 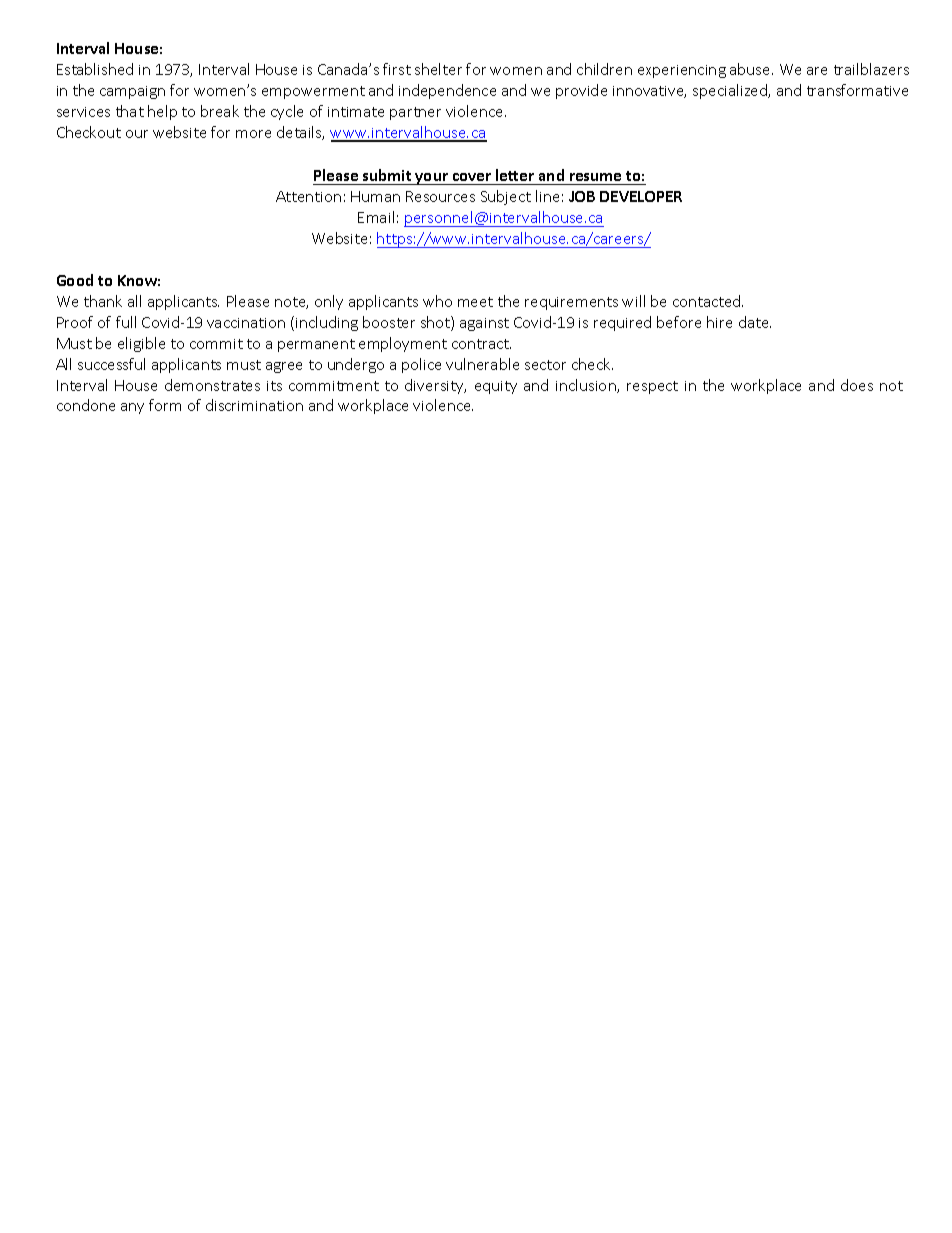 I want to click on who, so click(x=437, y=301).
